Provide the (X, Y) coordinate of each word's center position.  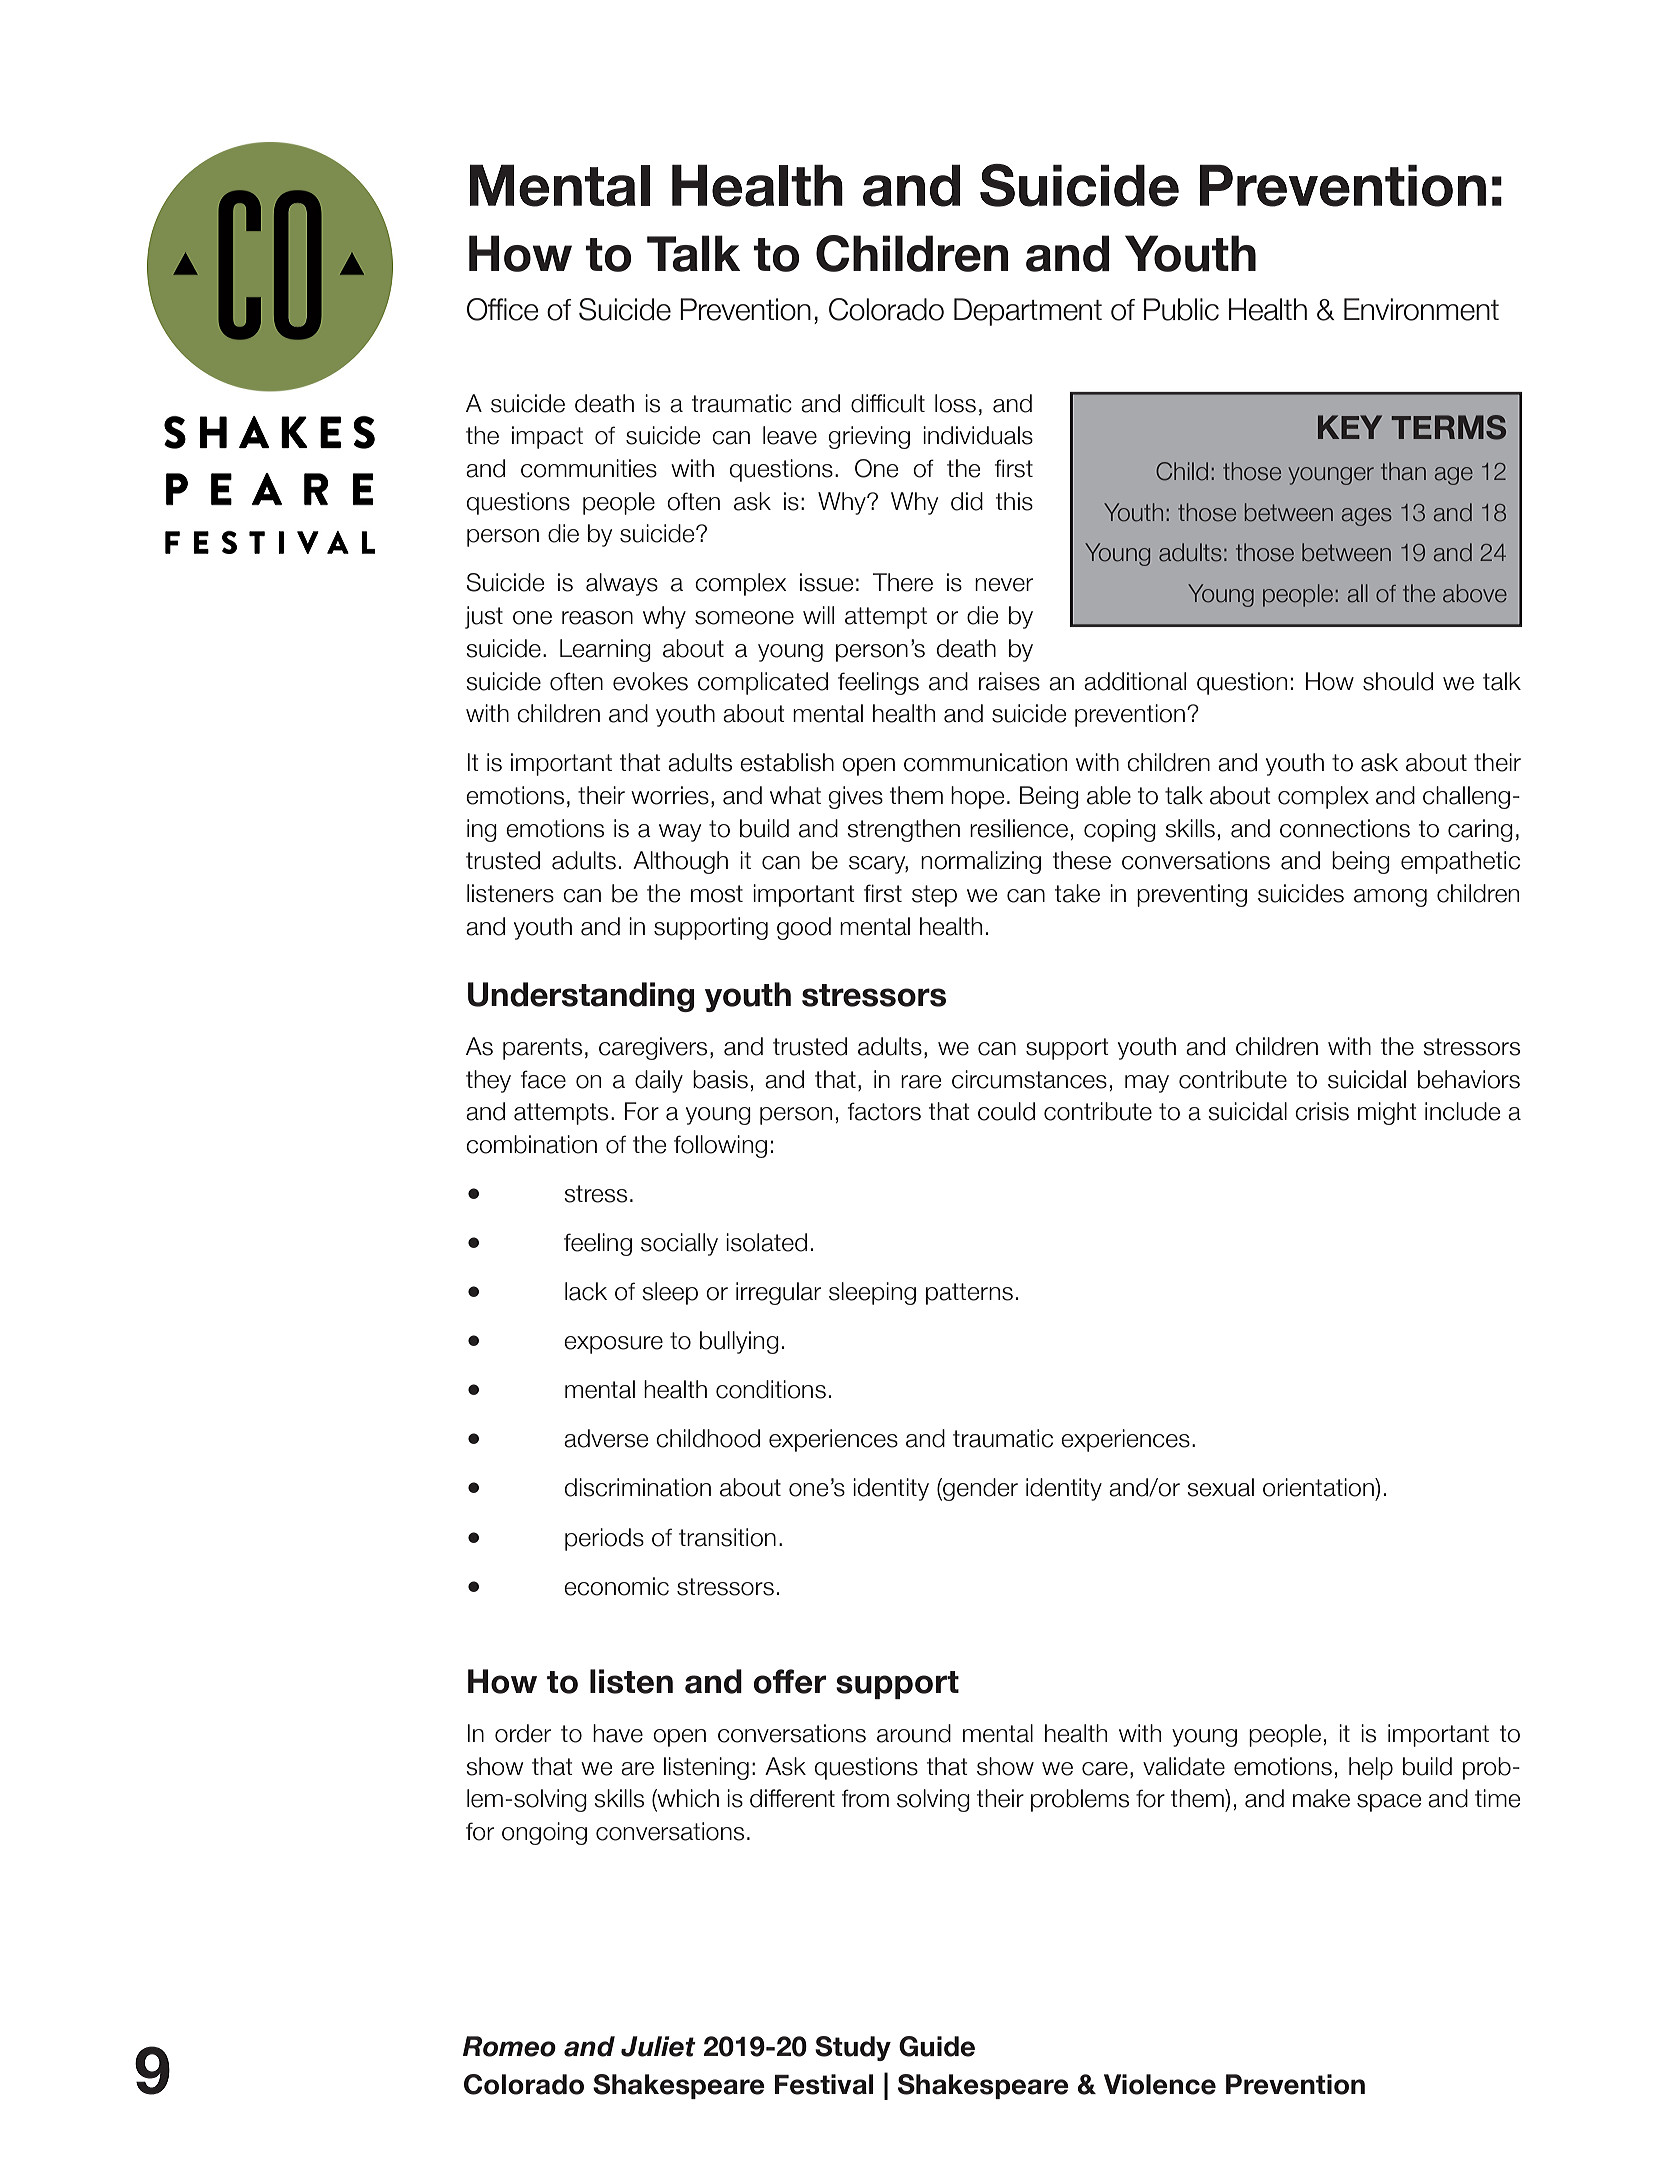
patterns (969, 1294)
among (1390, 898)
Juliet (658, 2046)
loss (955, 403)
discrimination (638, 1487)
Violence (1160, 2084)
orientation (1319, 1487)
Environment (1421, 309)
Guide (937, 2046)
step (934, 896)
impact (547, 437)
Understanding (581, 997)
